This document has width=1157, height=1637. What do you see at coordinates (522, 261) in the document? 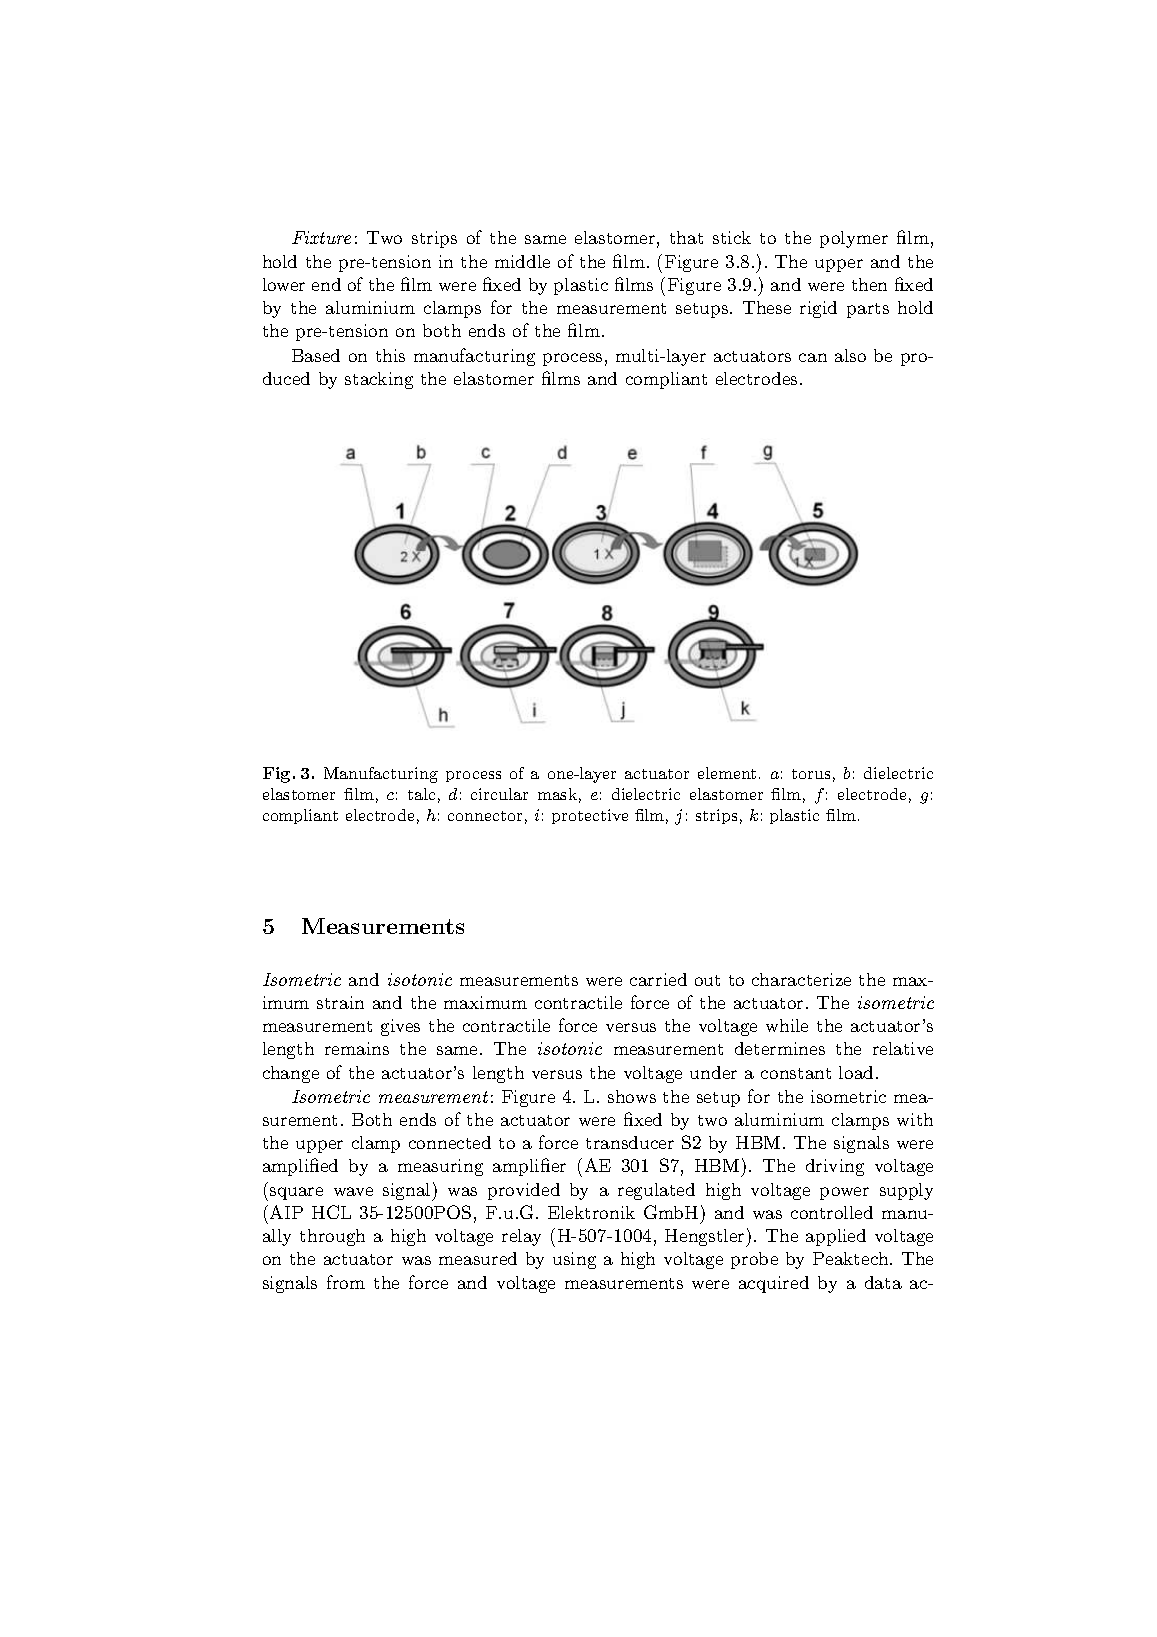
I see `middle` at bounding box center [522, 261].
